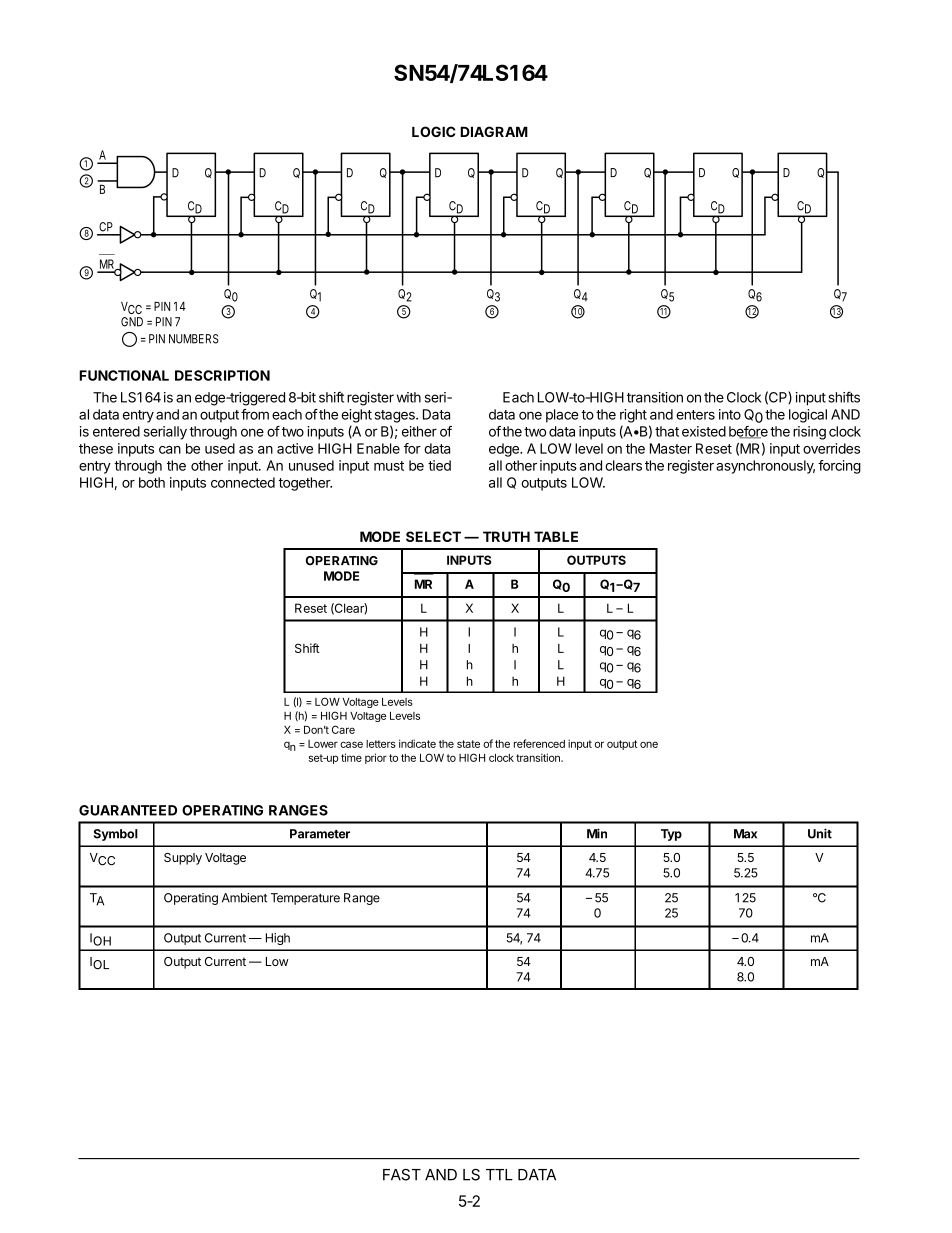  I want to click on into, so click(730, 414).
